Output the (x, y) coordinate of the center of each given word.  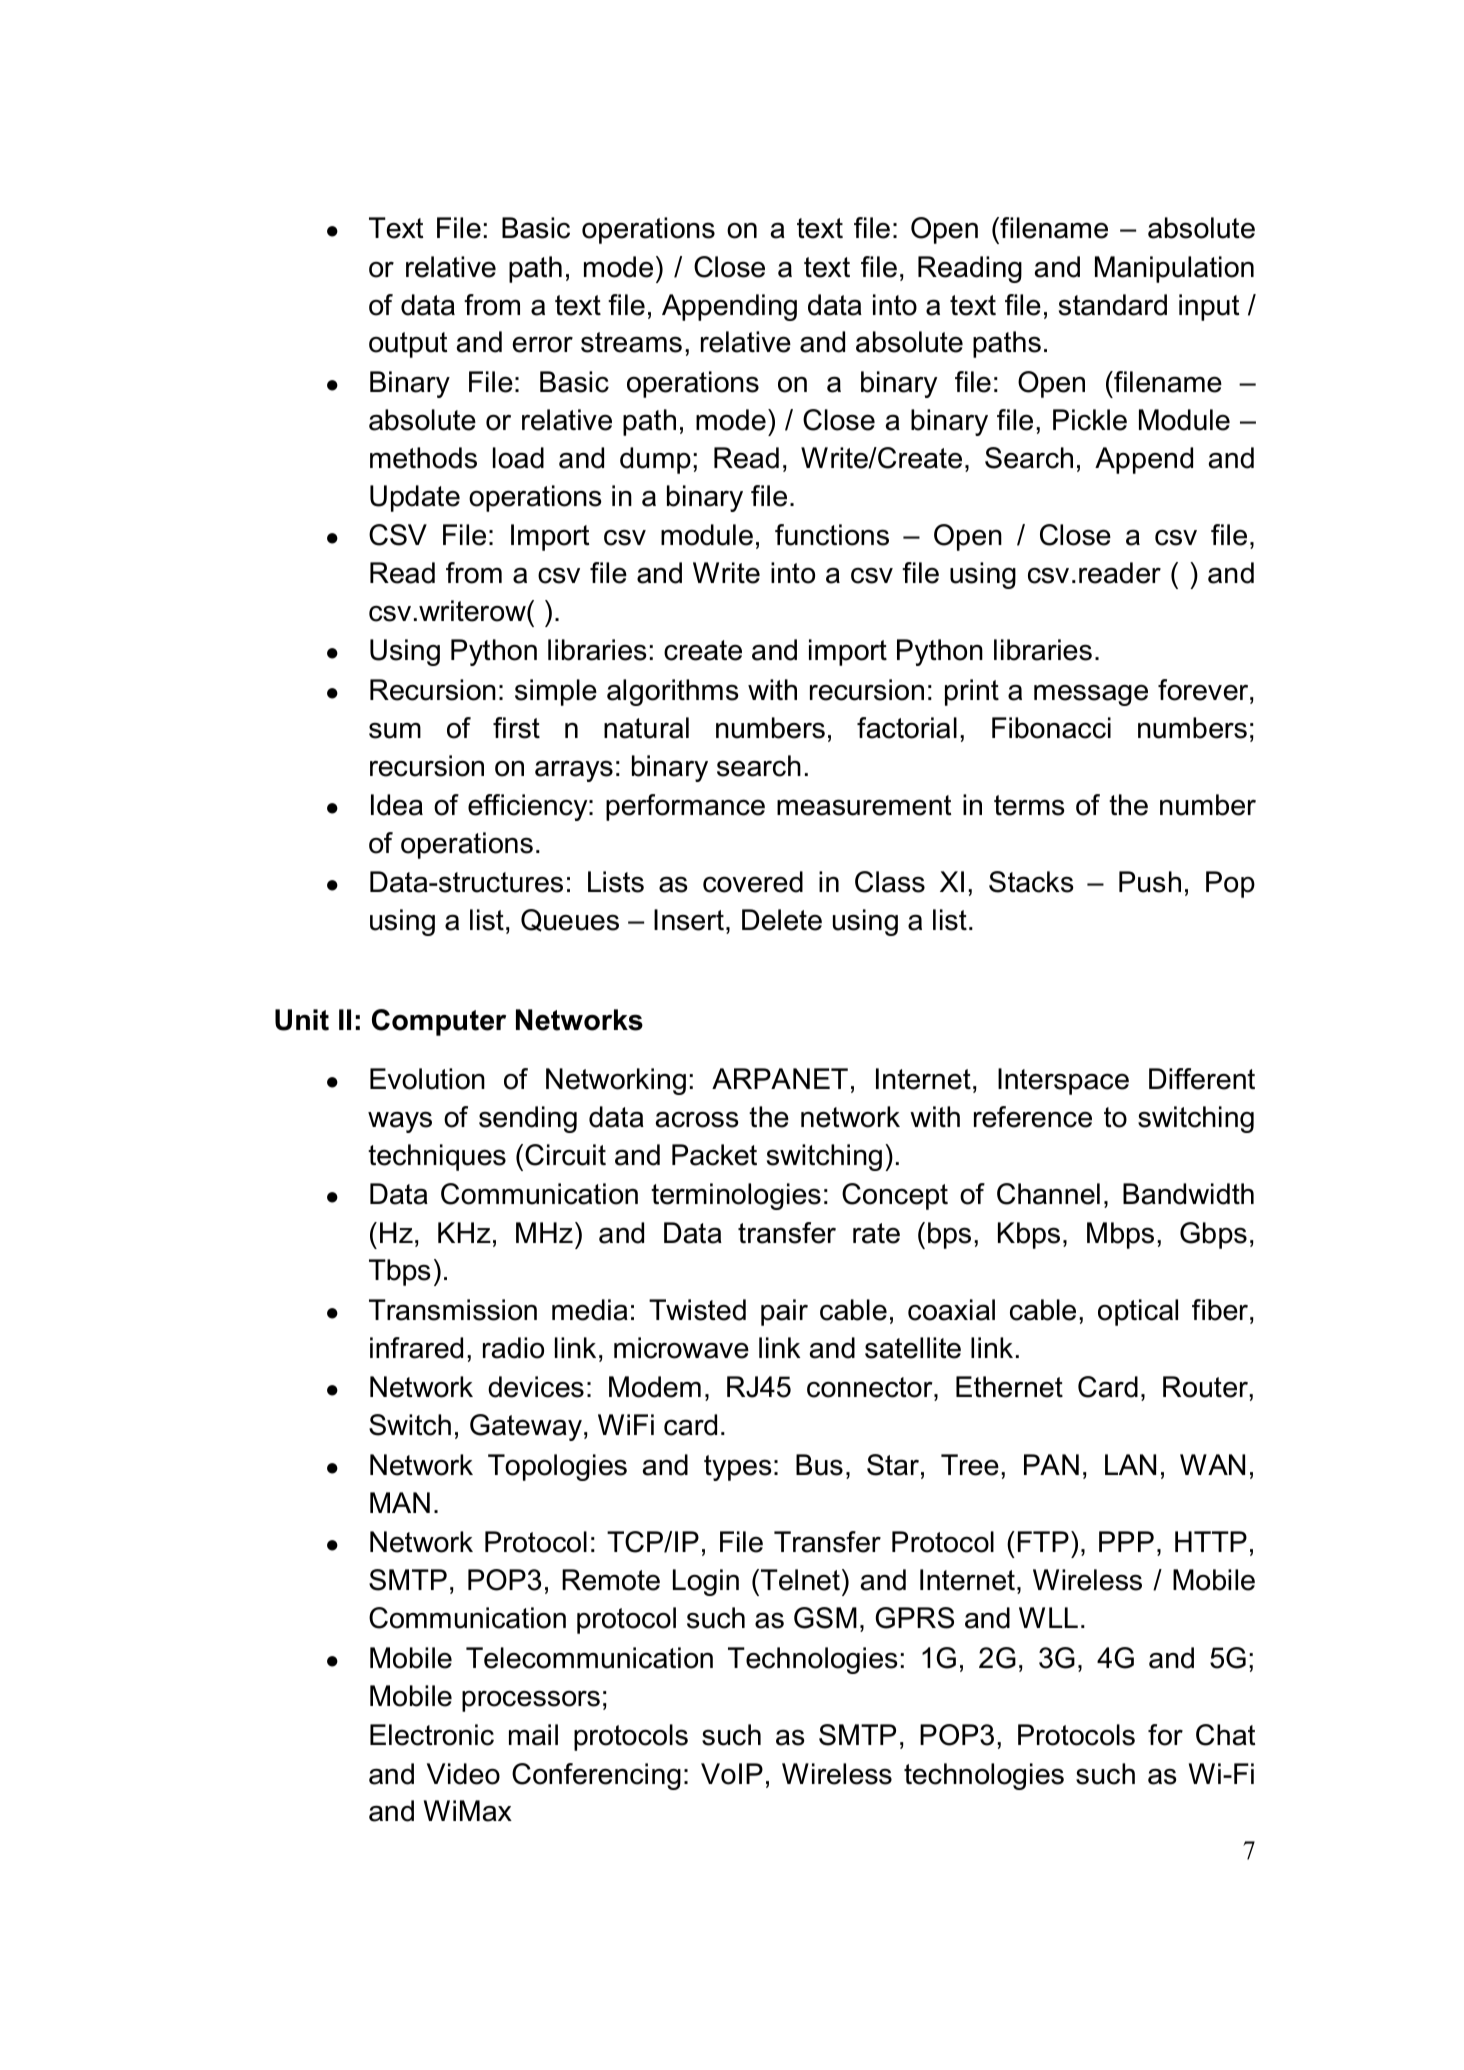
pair (784, 1312)
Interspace (1063, 1081)
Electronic (432, 1735)
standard (1113, 305)
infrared (416, 1348)
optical (1138, 1312)
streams (631, 342)
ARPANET (780, 1078)
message (1091, 695)
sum (395, 731)
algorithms (673, 692)
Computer (439, 1022)
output (408, 345)
